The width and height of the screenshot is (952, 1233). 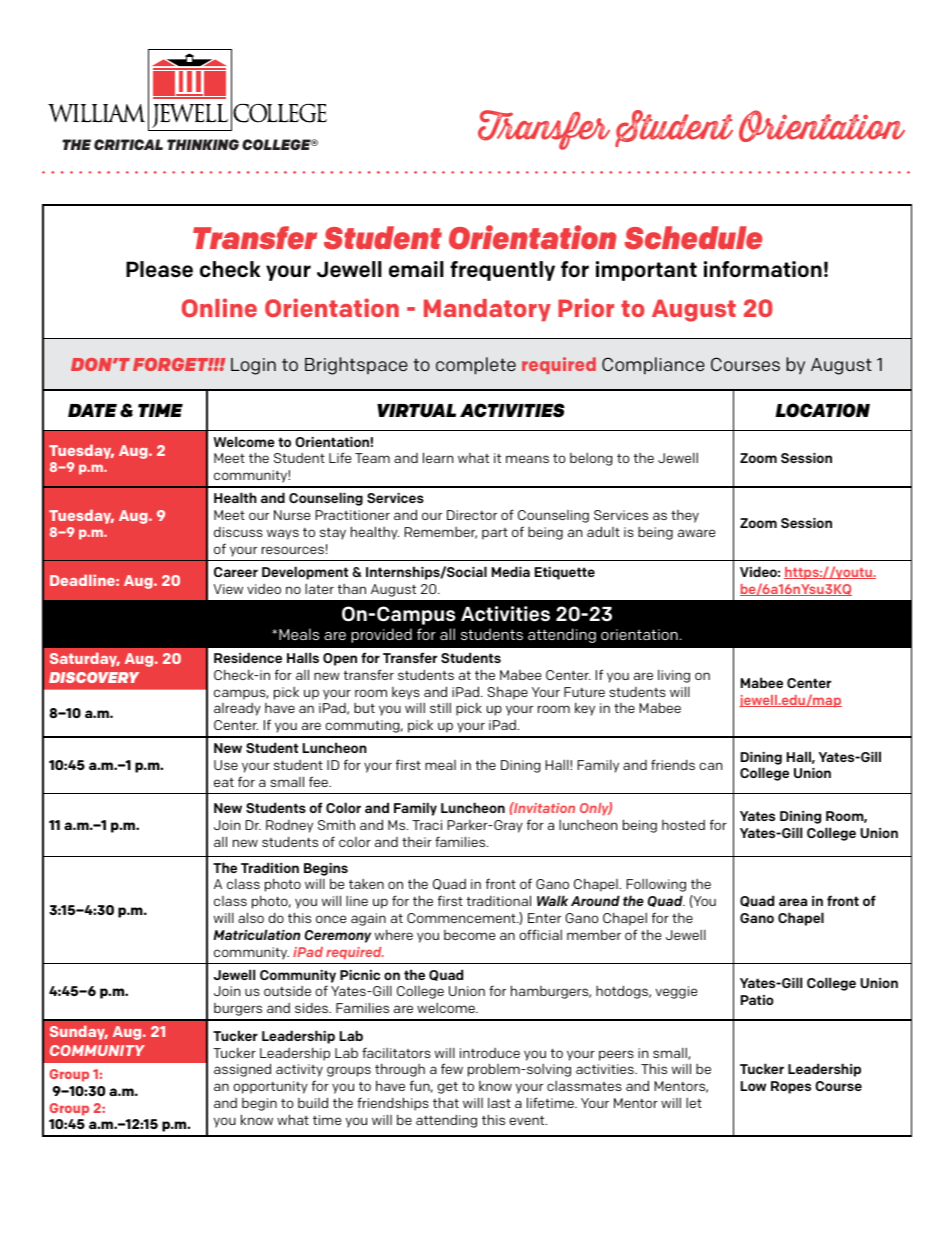 I want to click on DATE, so click(x=92, y=410).
